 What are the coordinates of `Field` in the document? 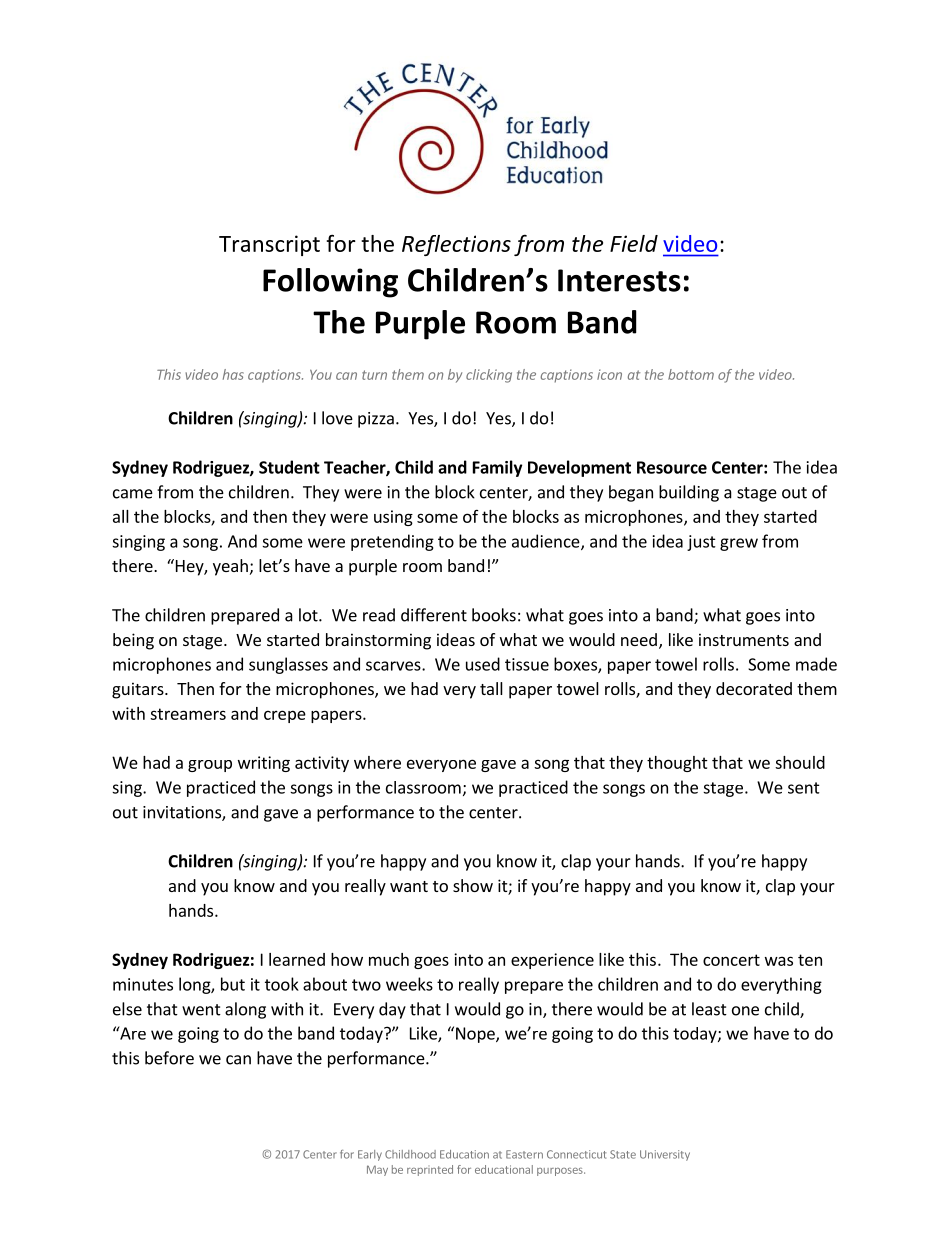 It's located at (634, 243).
